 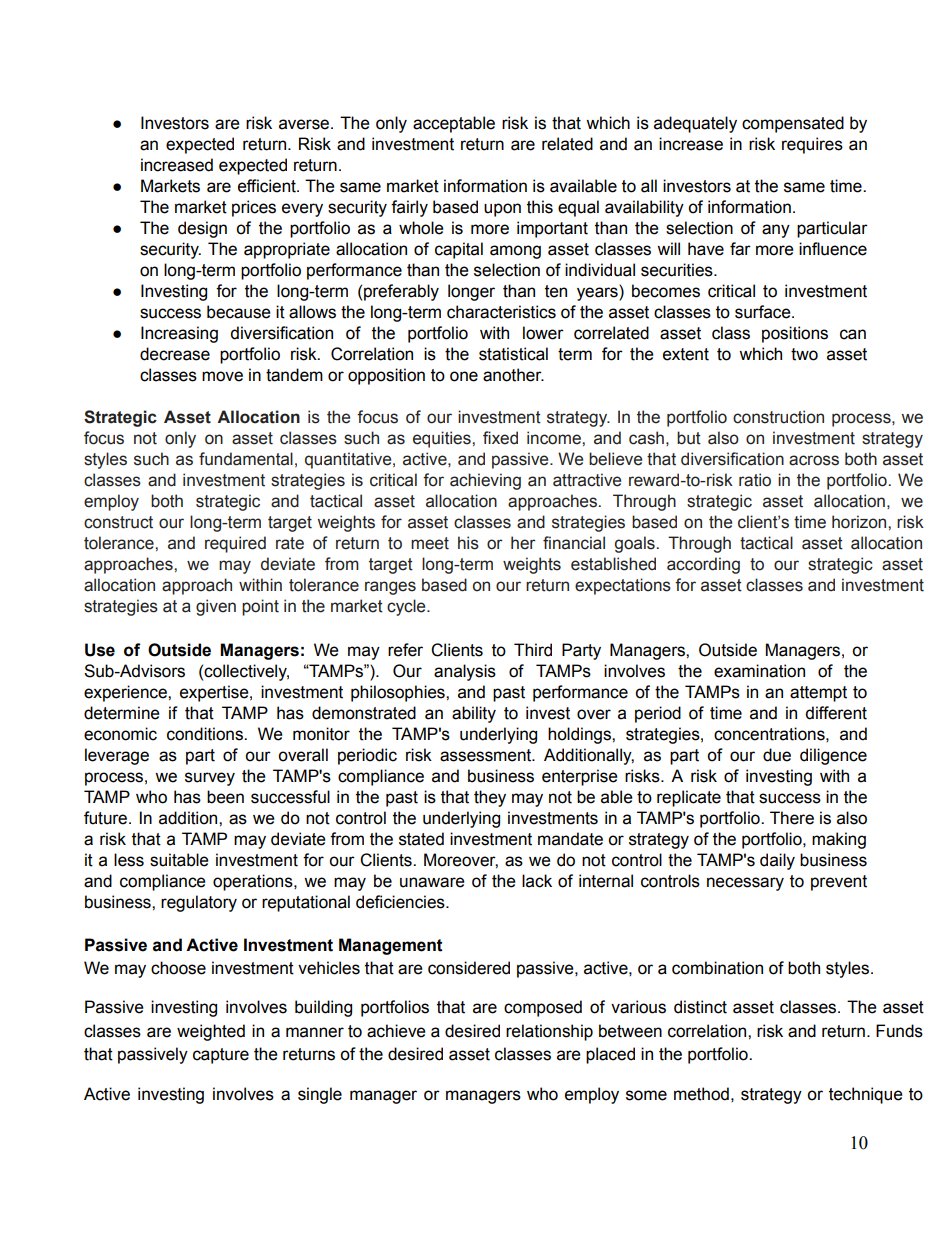 I want to click on relationship, so click(x=549, y=1032).
